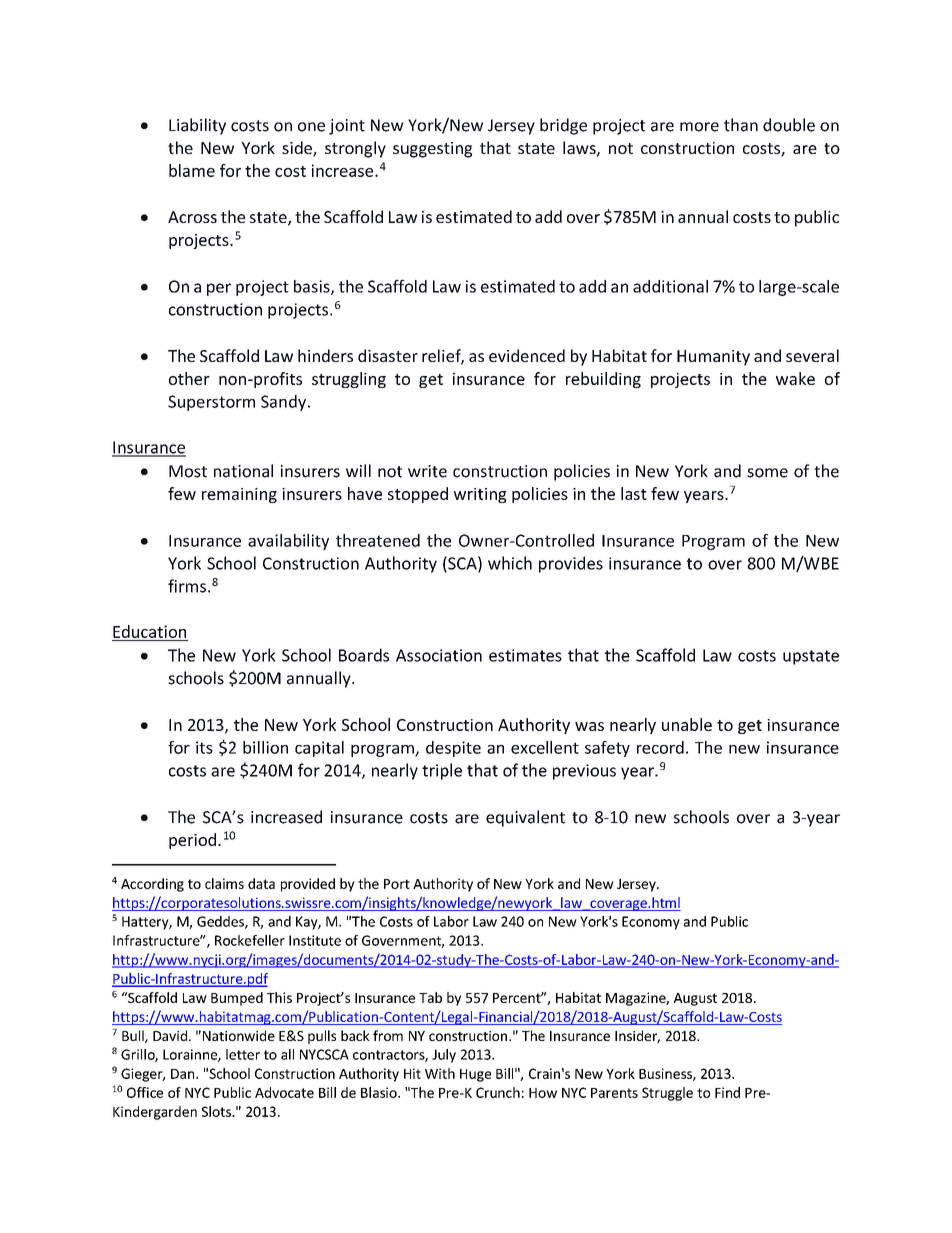  I want to click on record, so click(660, 747).
